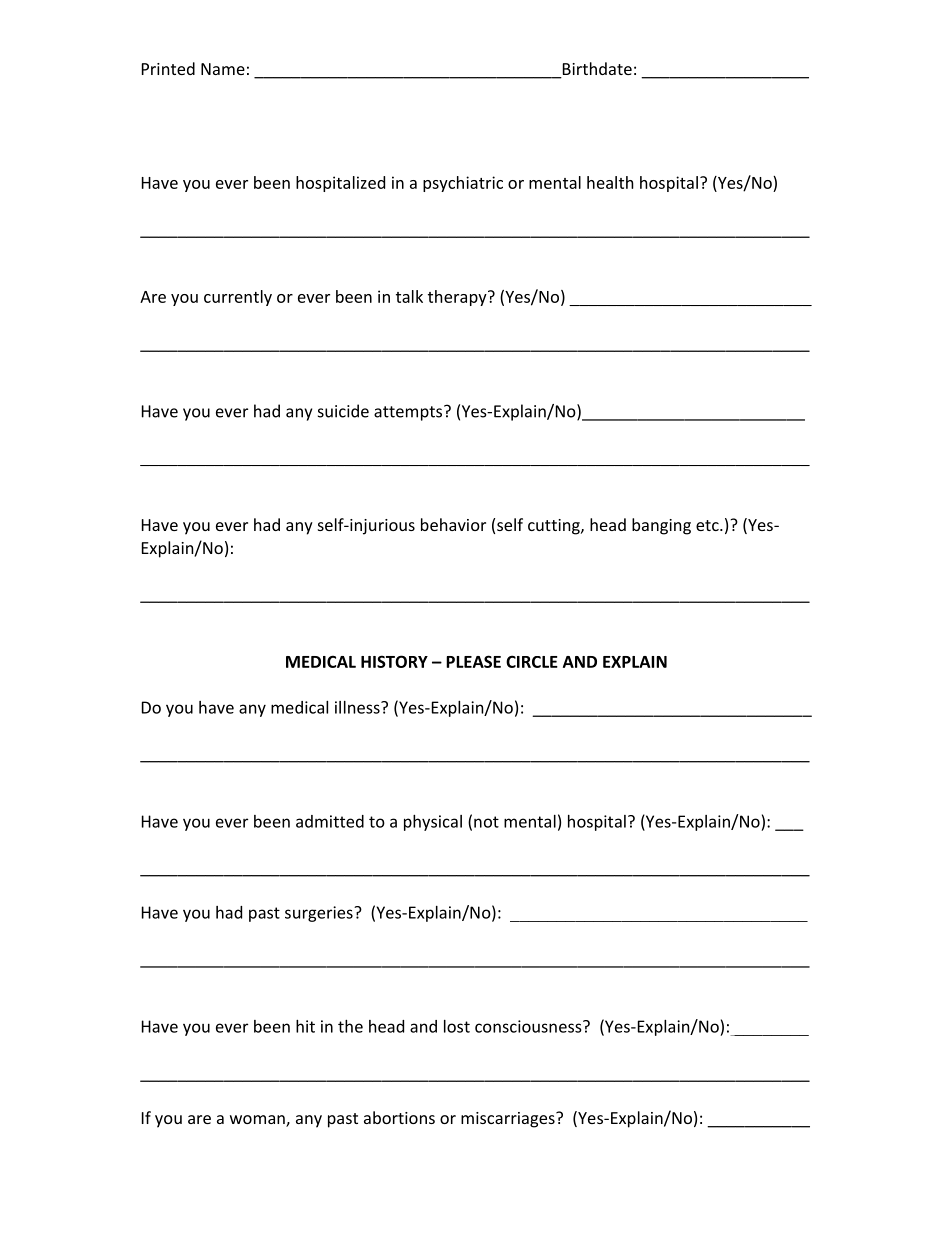 The image size is (952, 1233). Describe the element at coordinates (223, 69) in the document. I see `Name` at that location.
